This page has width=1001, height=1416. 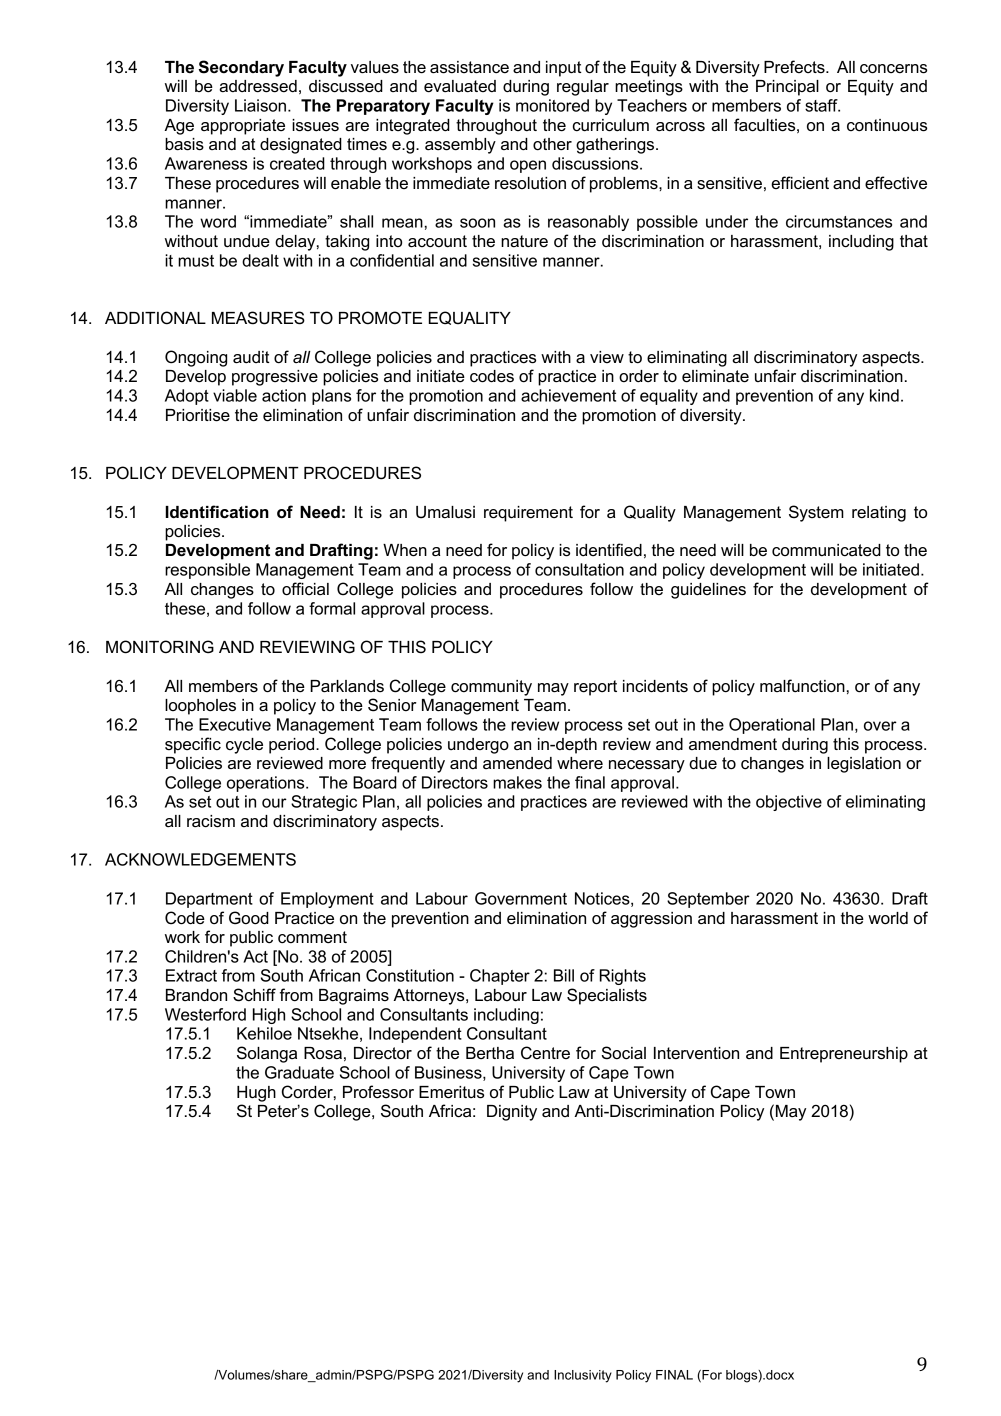 I want to click on High, so click(x=269, y=1016).
